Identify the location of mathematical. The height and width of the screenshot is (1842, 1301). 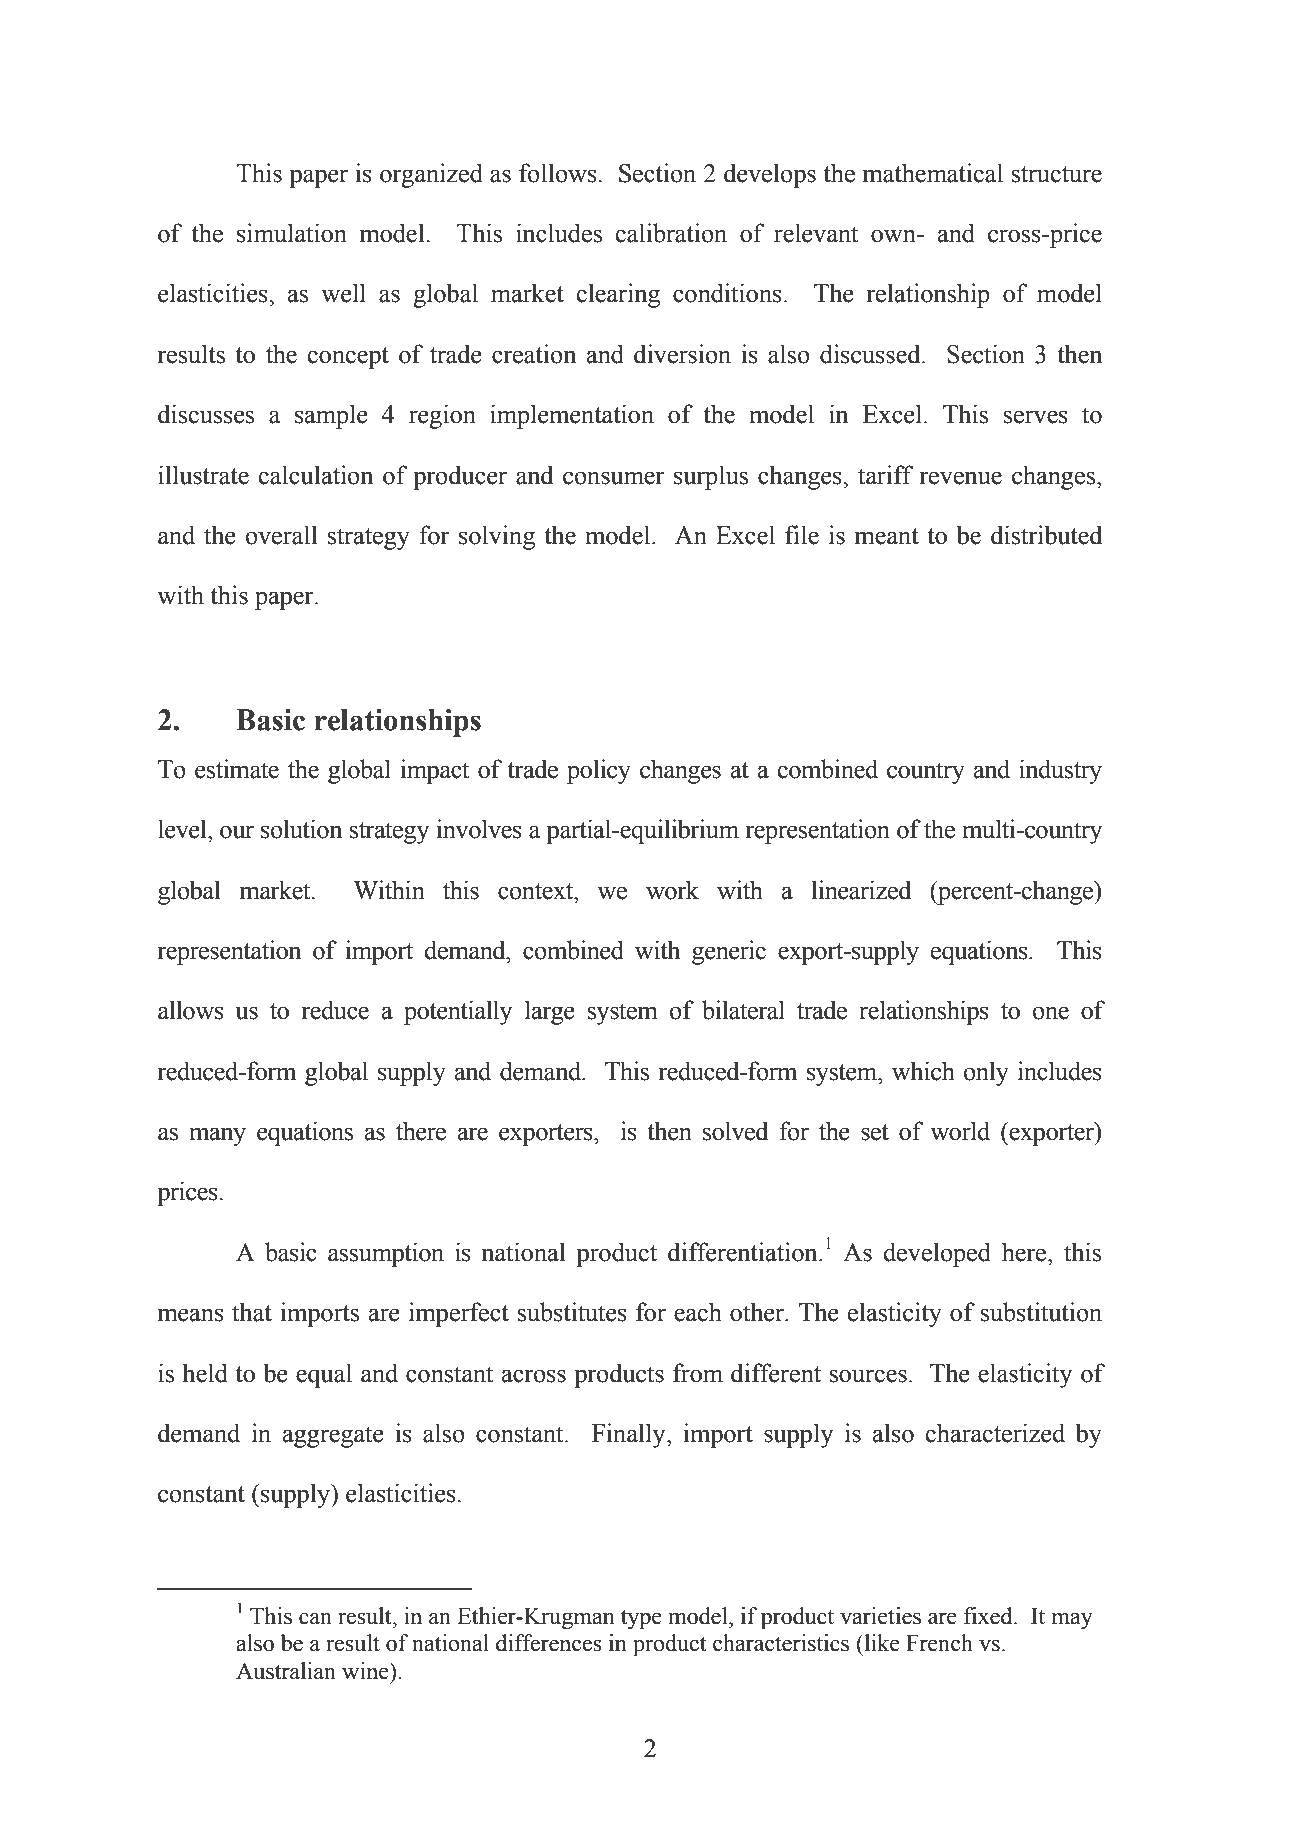
(933, 173).
